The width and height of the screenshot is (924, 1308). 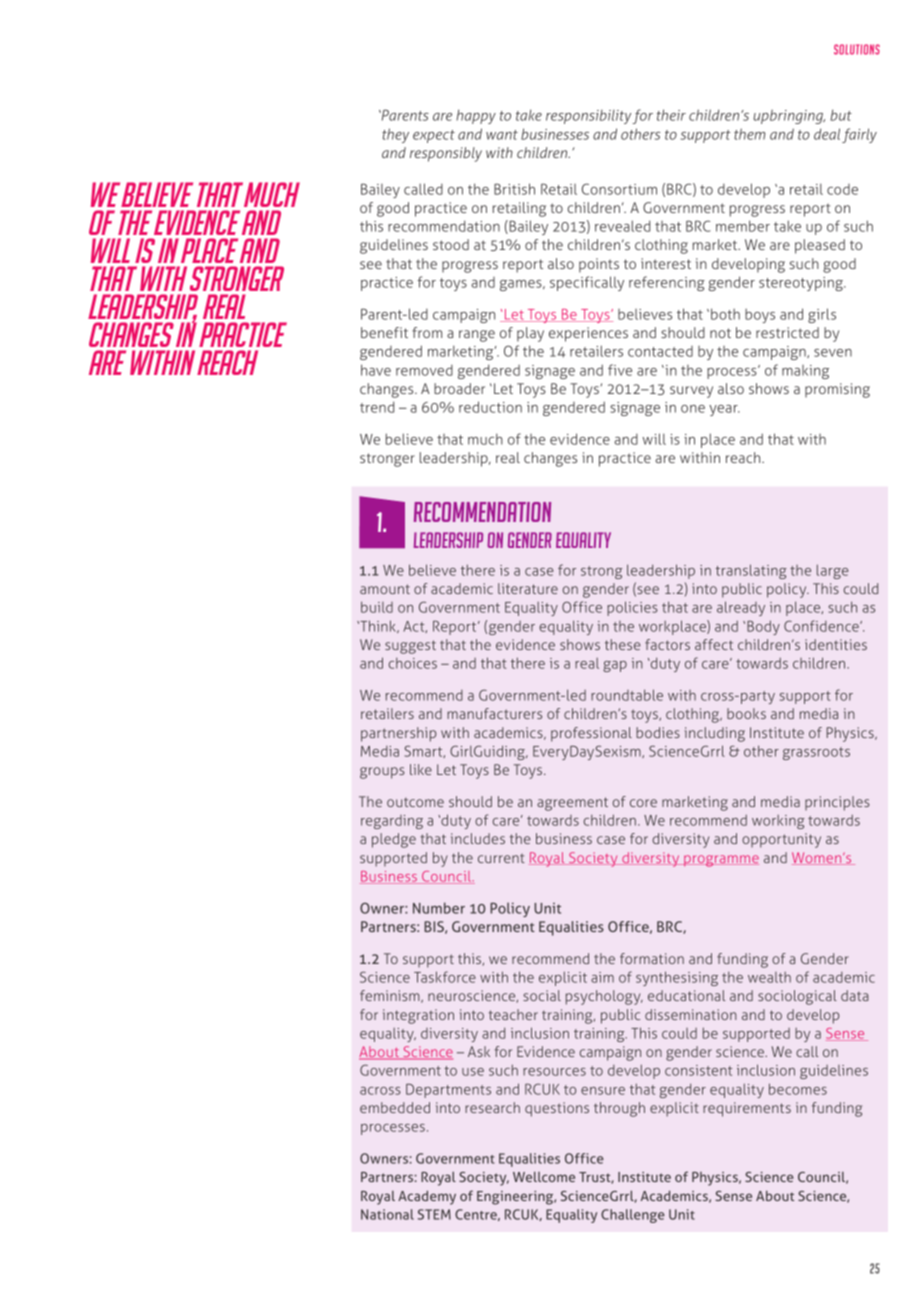 What do you see at coordinates (822, 626) in the screenshot?
I see `Confidence` at bounding box center [822, 626].
